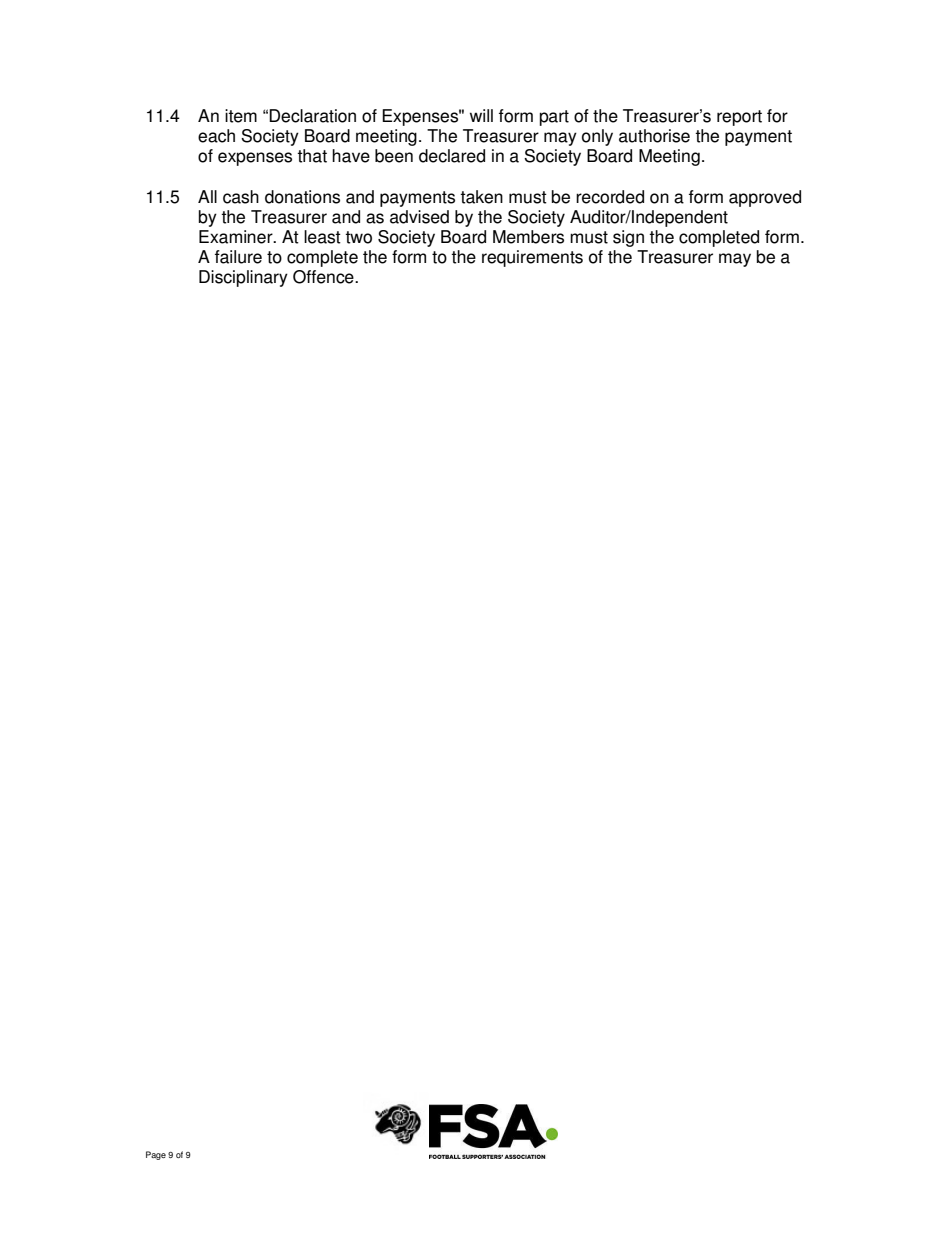  Describe the element at coordinates (765, 198) in the document. I see `approved` at that location.
